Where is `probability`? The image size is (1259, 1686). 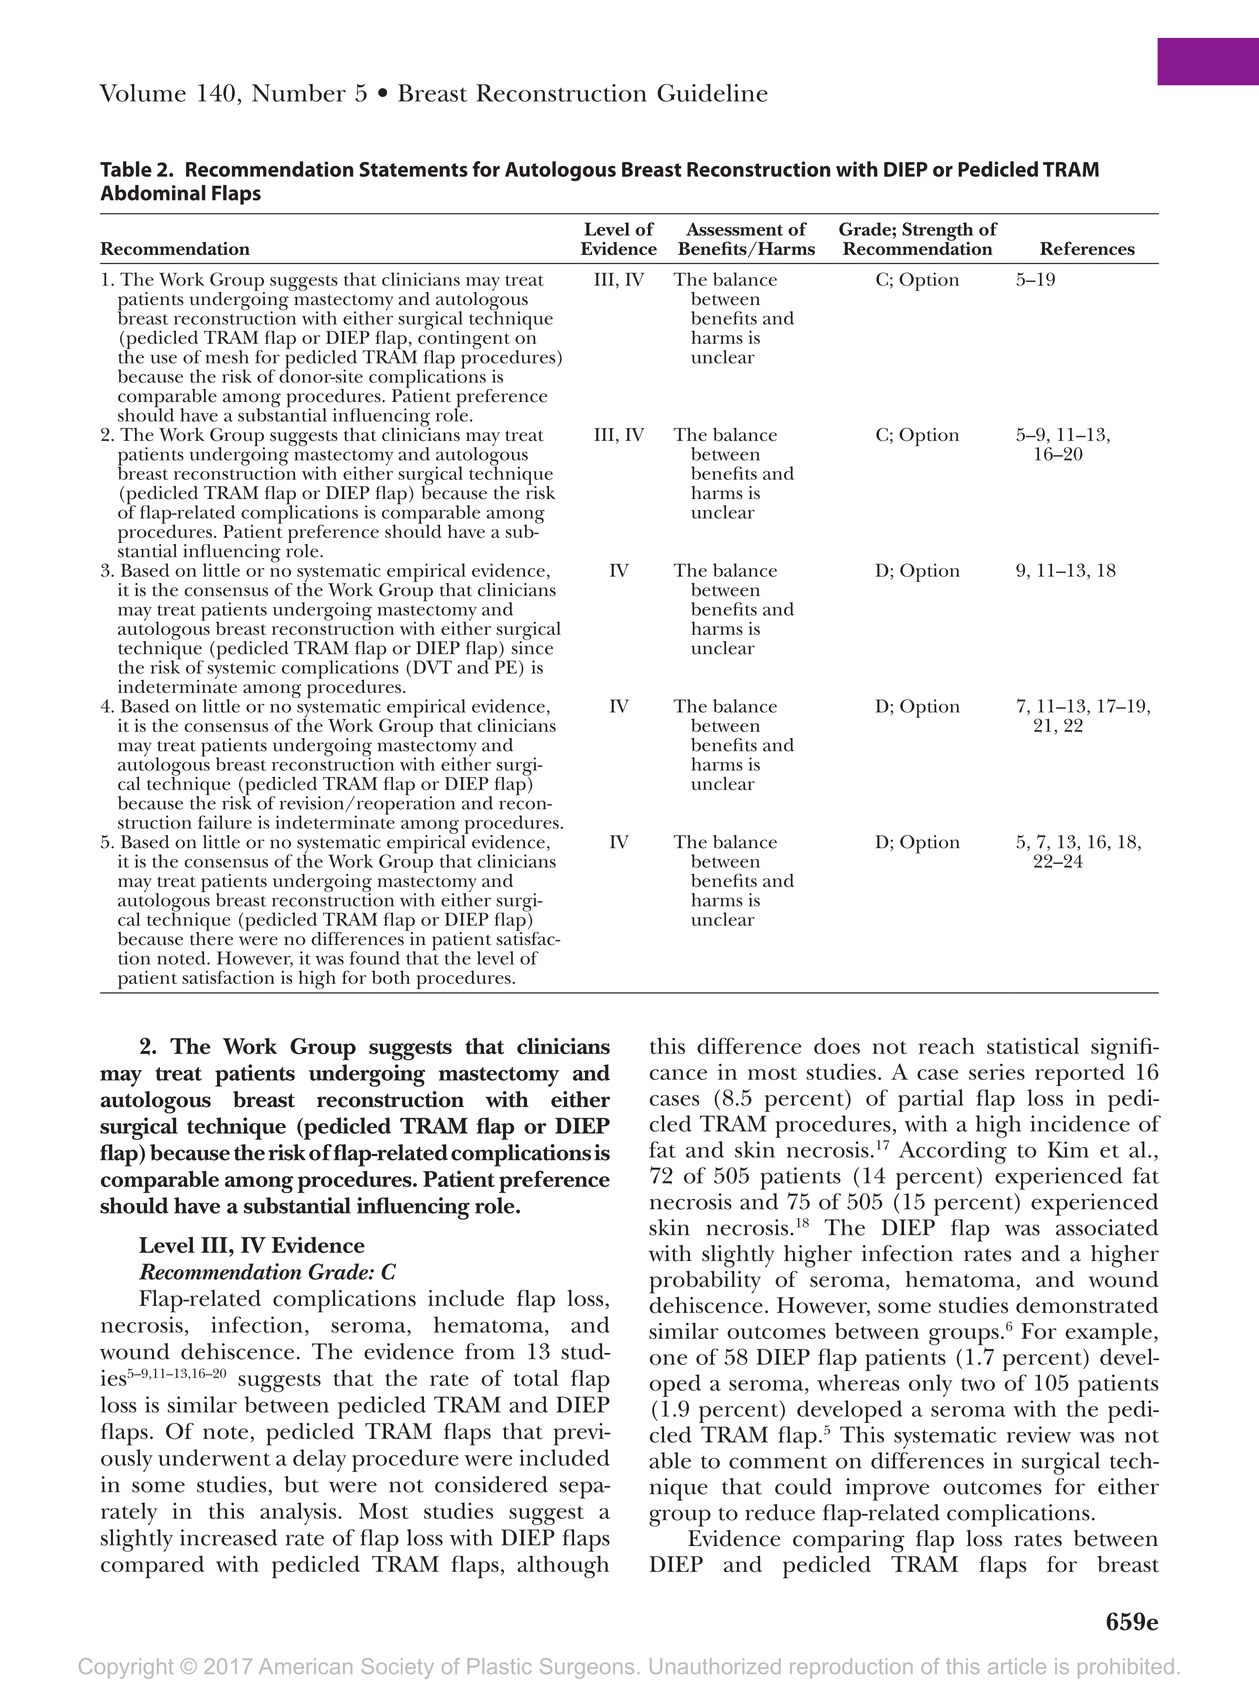 probability is located at coordinates (705, 1282).
